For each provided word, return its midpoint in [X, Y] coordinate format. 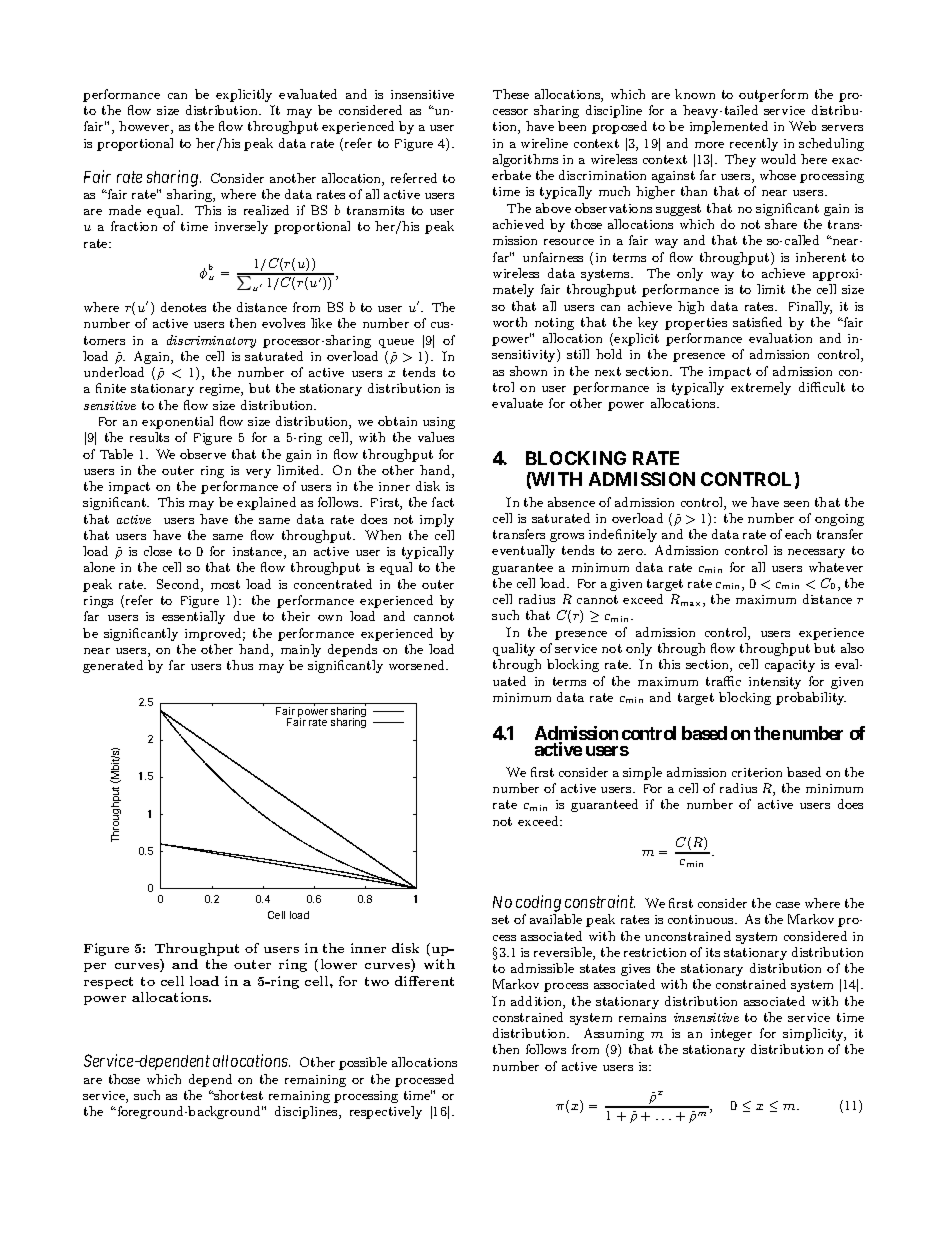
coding [538, 903]
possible [363, 1063]
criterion [757, 772]
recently [754, 144]
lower [339, 964]
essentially [193, 617]
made [125, 210]
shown [528, 371]
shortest [237, 1095]
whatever [836, 567]
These [511, 94]
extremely [761, 388]
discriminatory [211, 341]
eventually [523, 551]
